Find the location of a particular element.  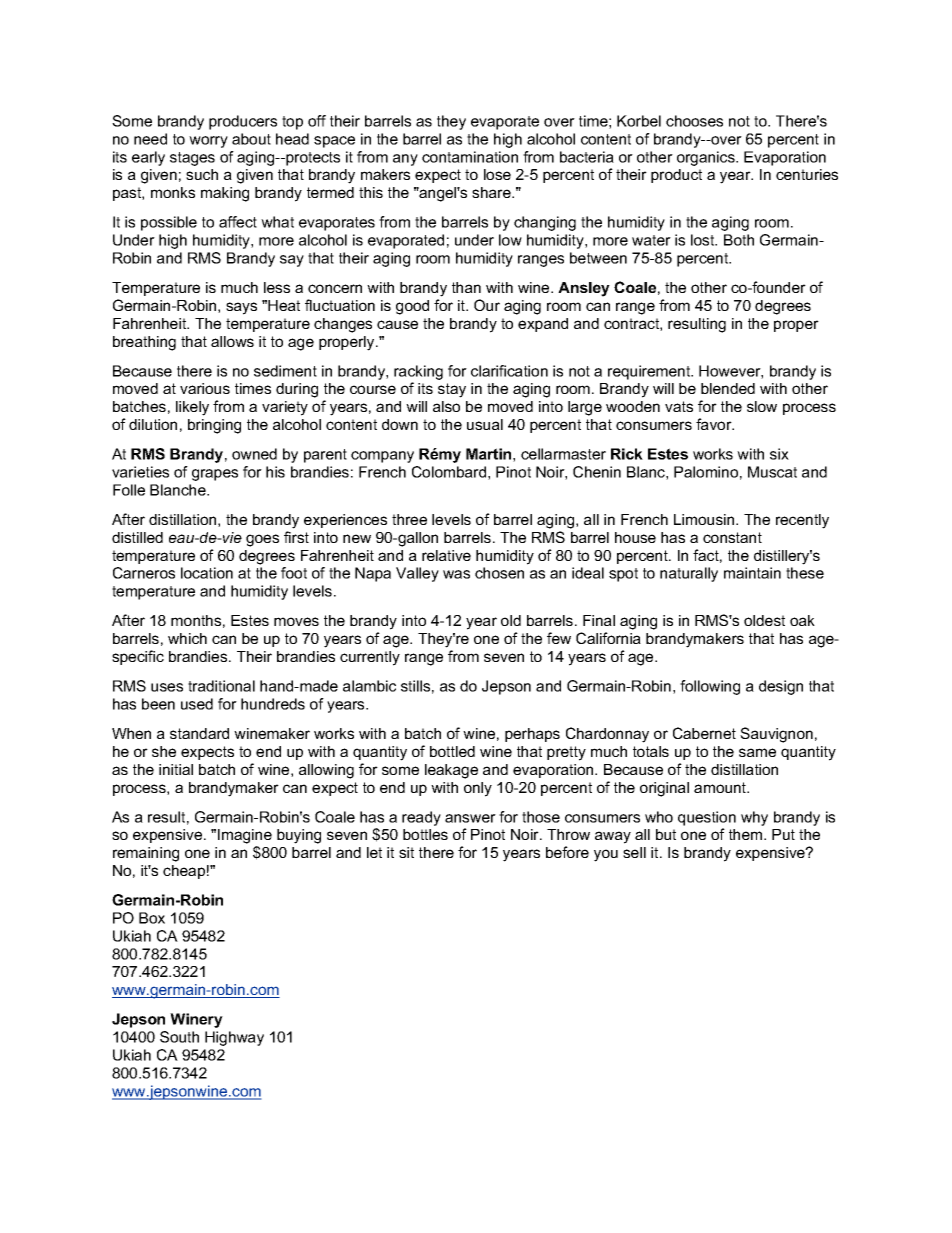

bringing is located at coordinates (214, 426).
